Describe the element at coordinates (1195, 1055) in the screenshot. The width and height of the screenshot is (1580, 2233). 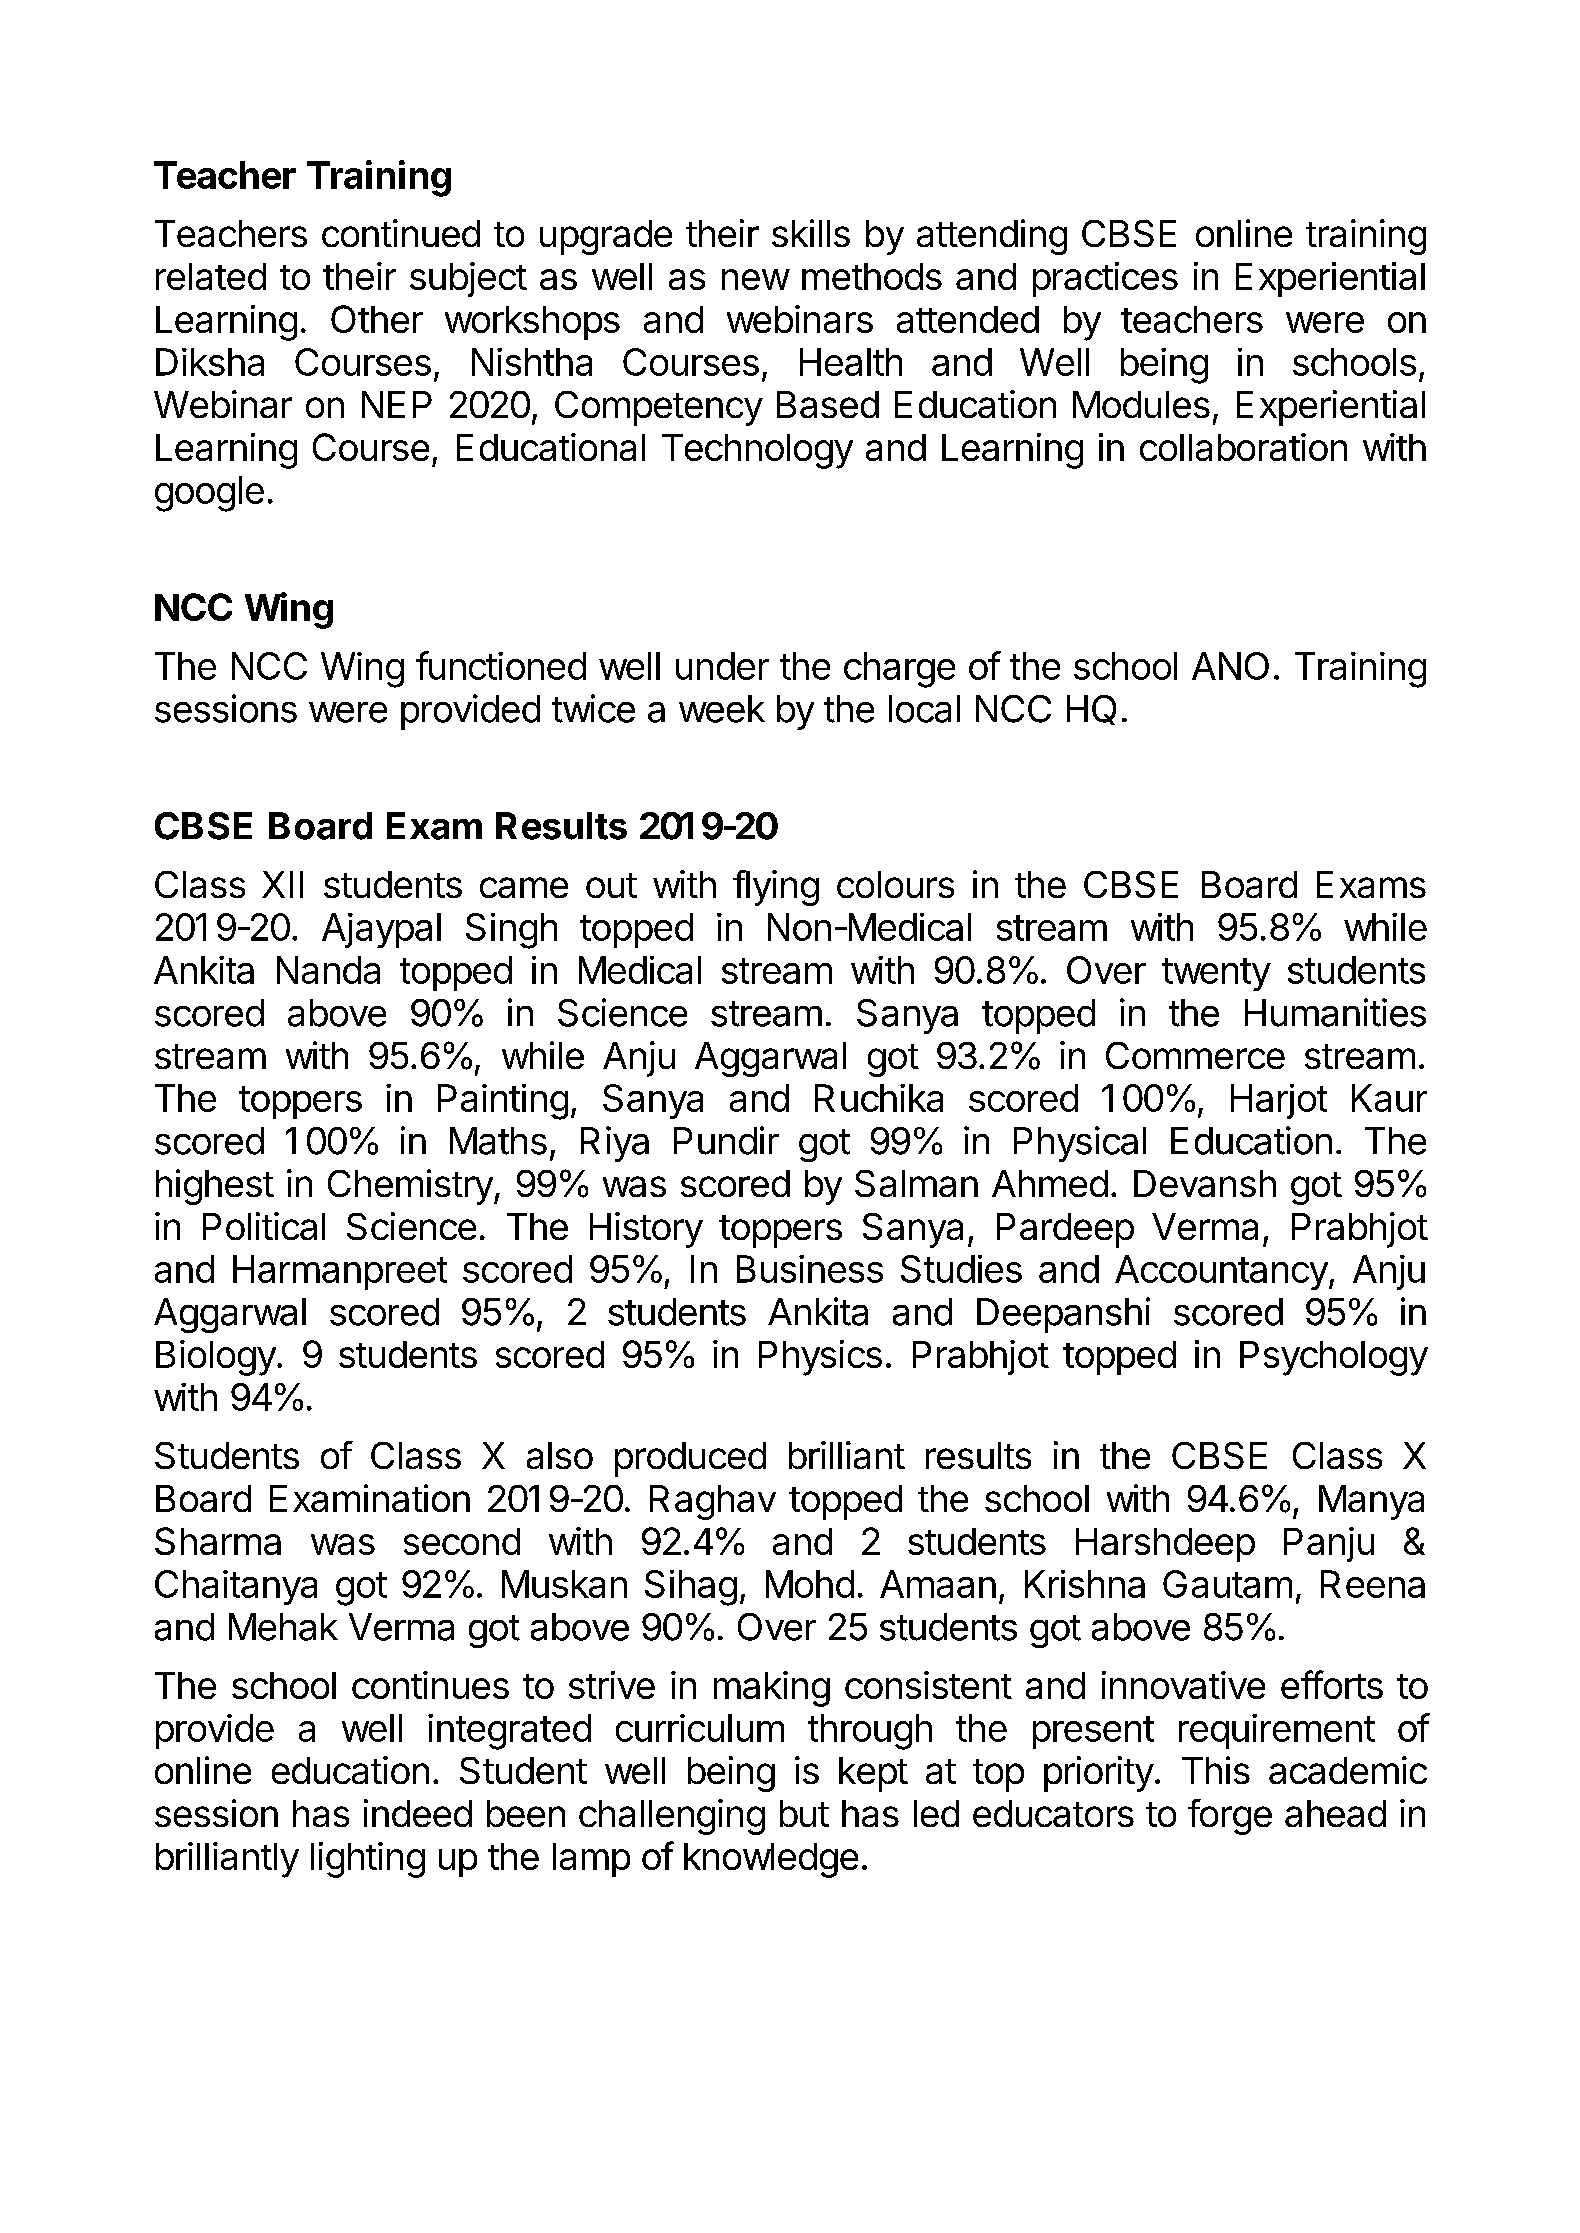
I see `Commerce` at that location.
